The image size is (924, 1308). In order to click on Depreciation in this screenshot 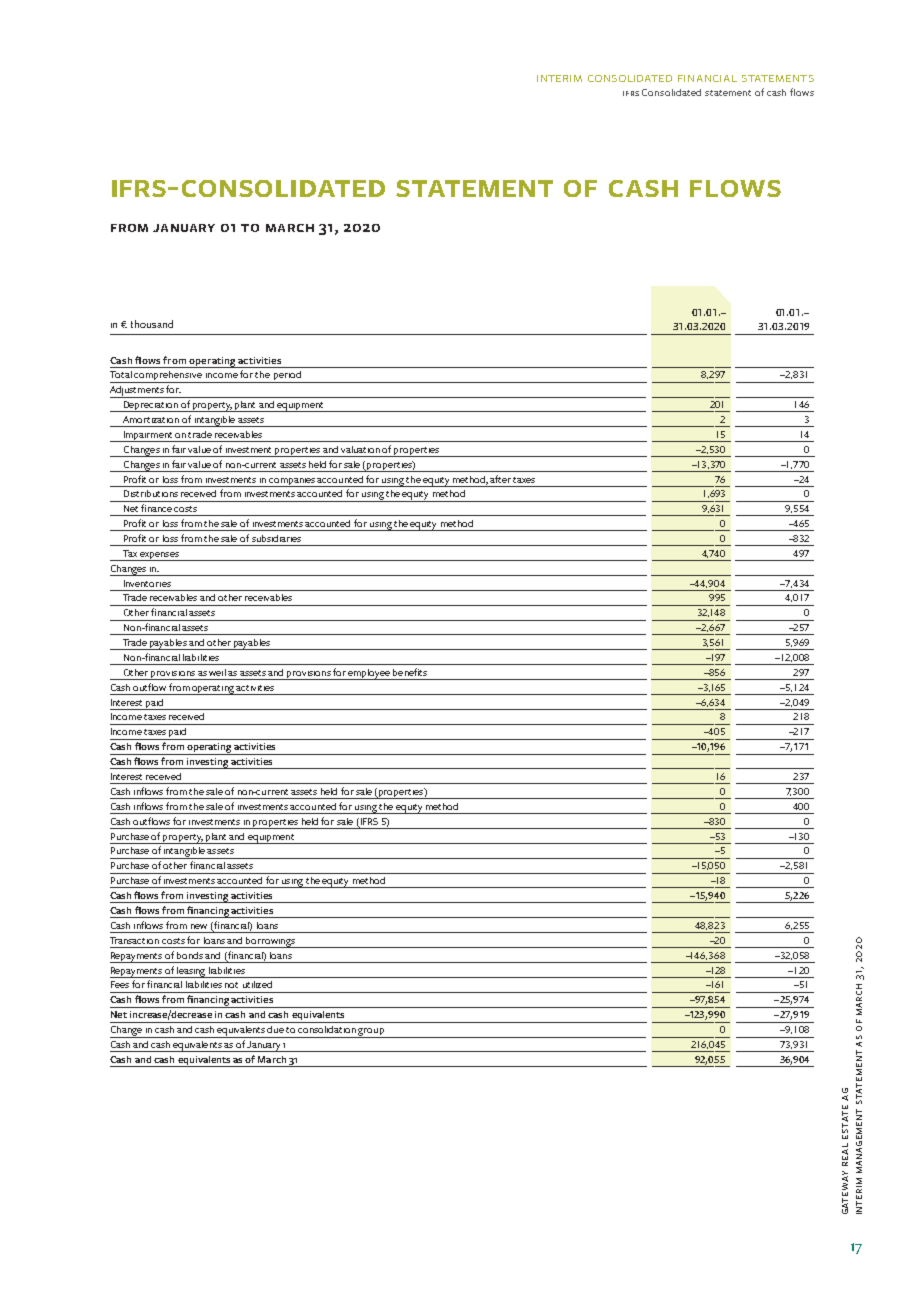, I will do `click(151, 406)`.
